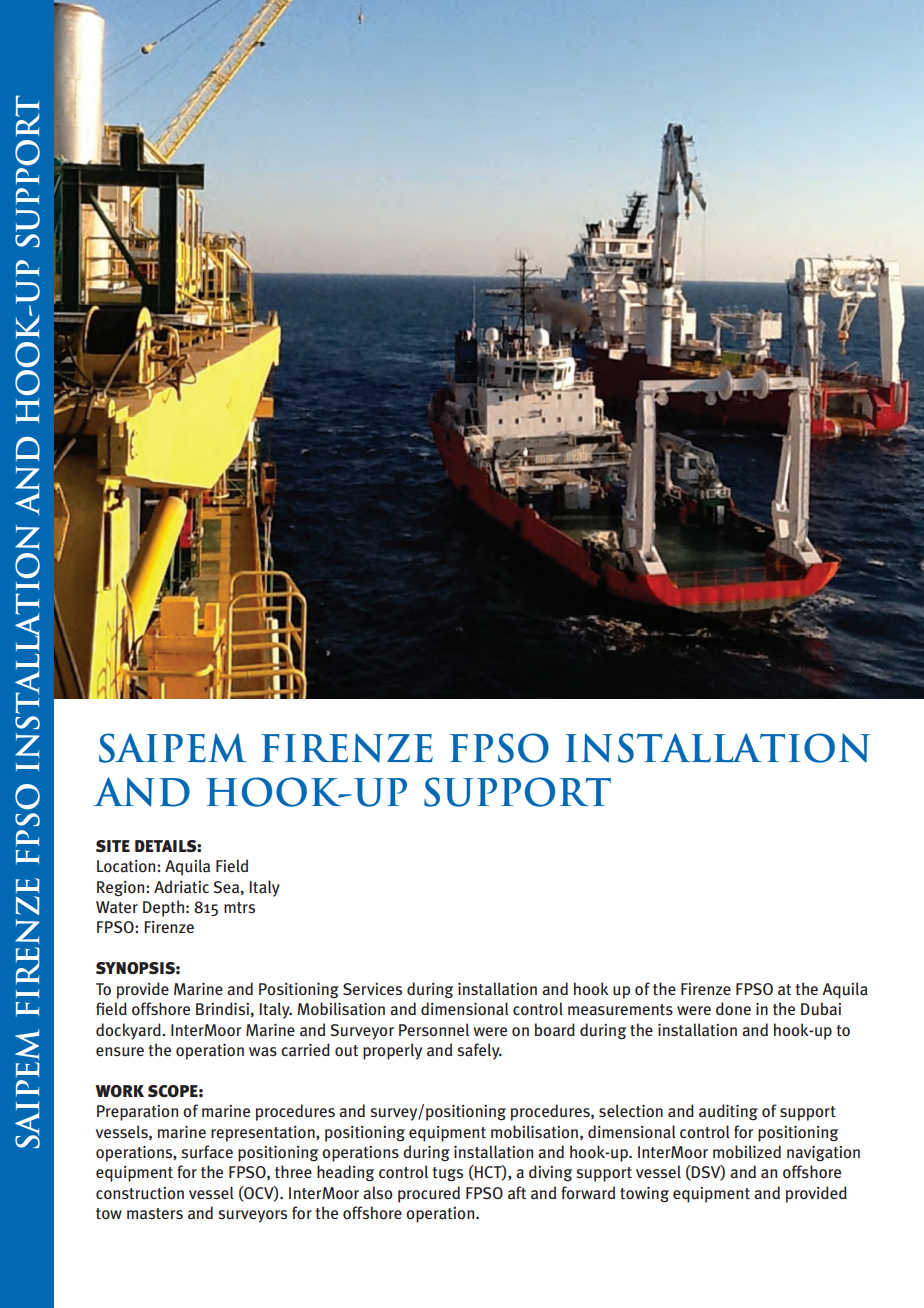 The image size is (924, 1308). I want to click on Preparation, so click(137, 1113).
